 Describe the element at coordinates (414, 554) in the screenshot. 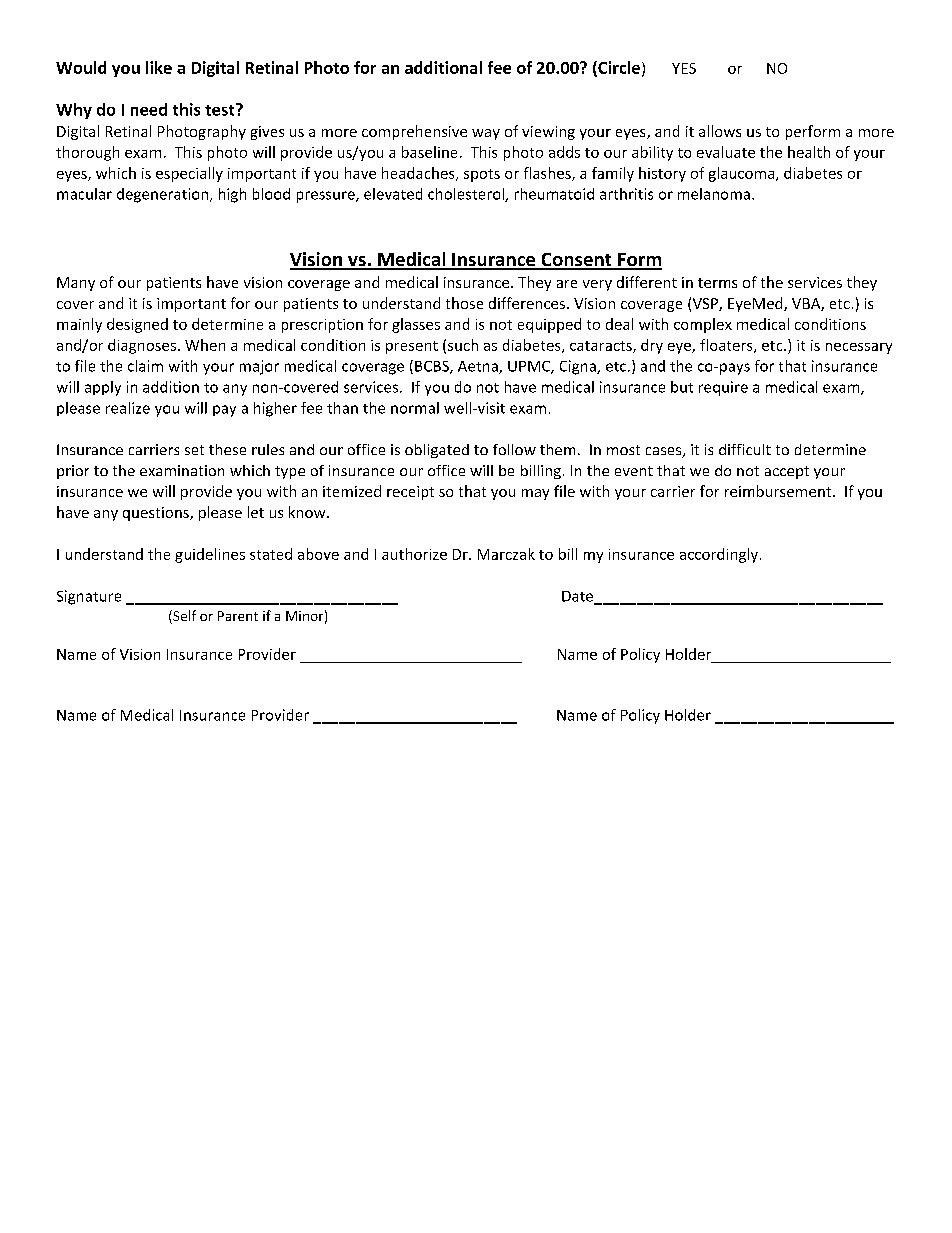

I see `authorize` at that location.
